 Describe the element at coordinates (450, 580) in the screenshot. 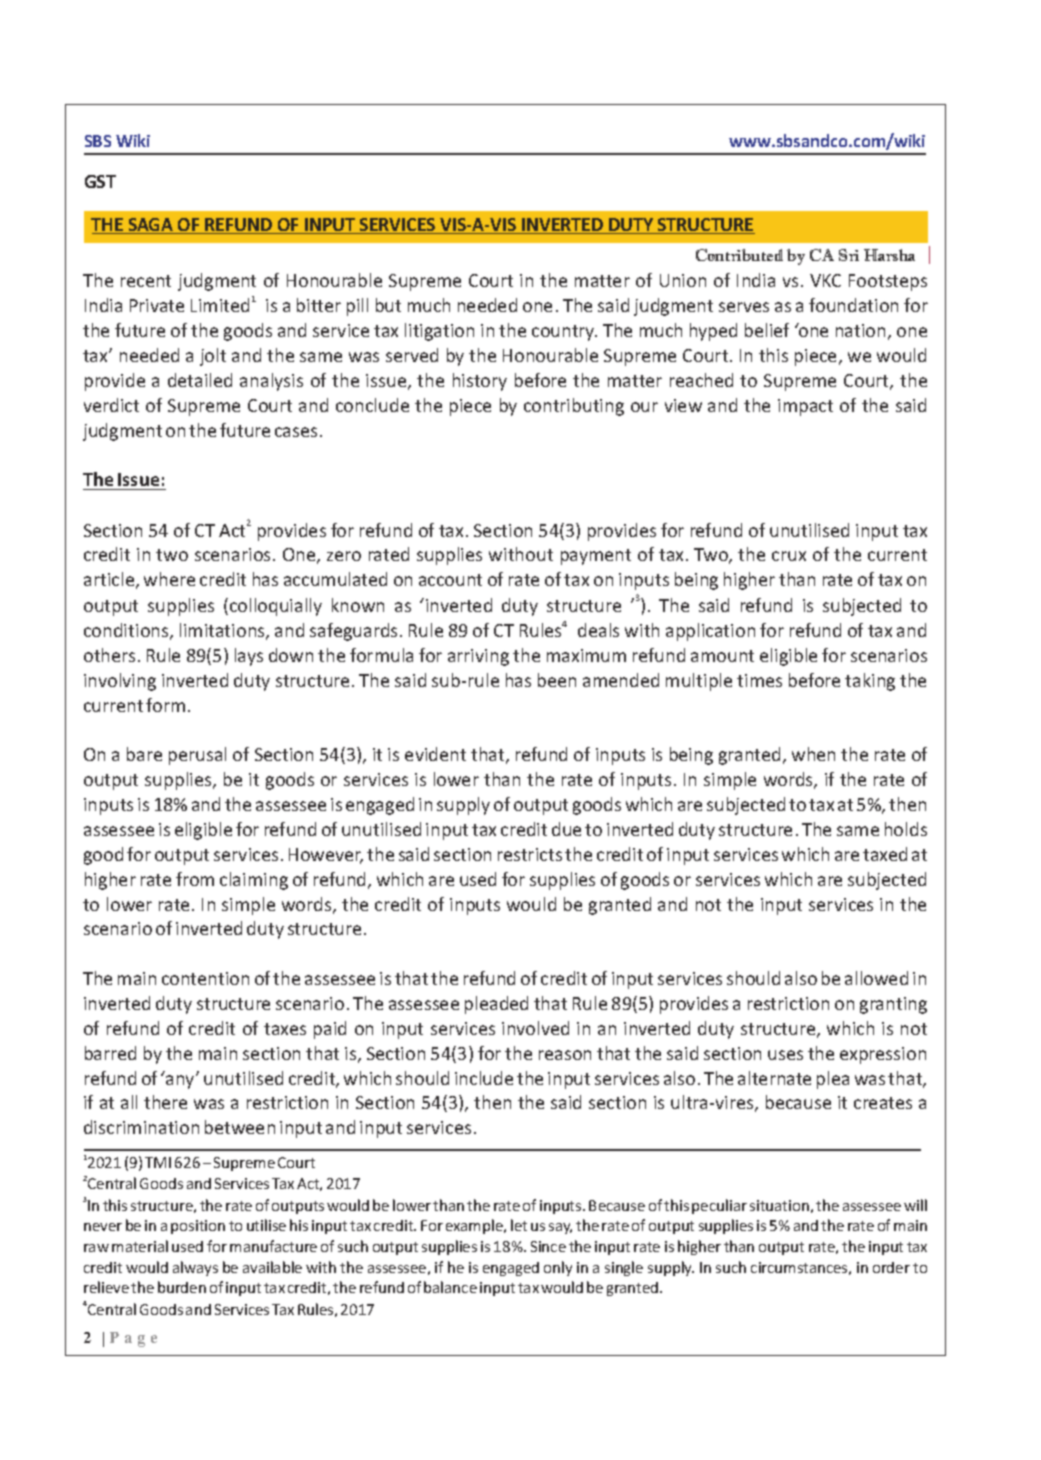

I see `account` at that location.
